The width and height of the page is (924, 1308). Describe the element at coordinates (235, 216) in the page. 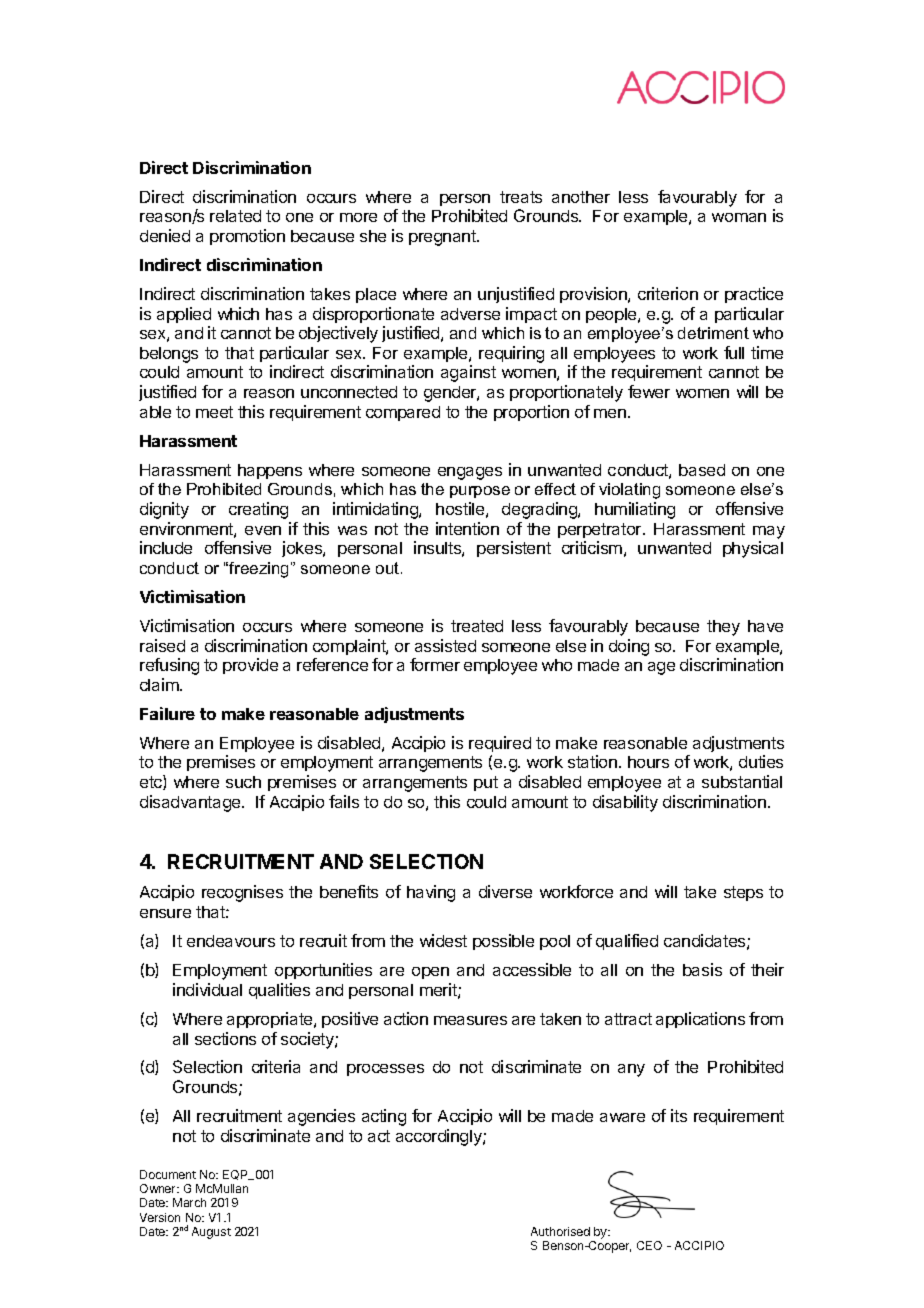

I see `related` at that location.
